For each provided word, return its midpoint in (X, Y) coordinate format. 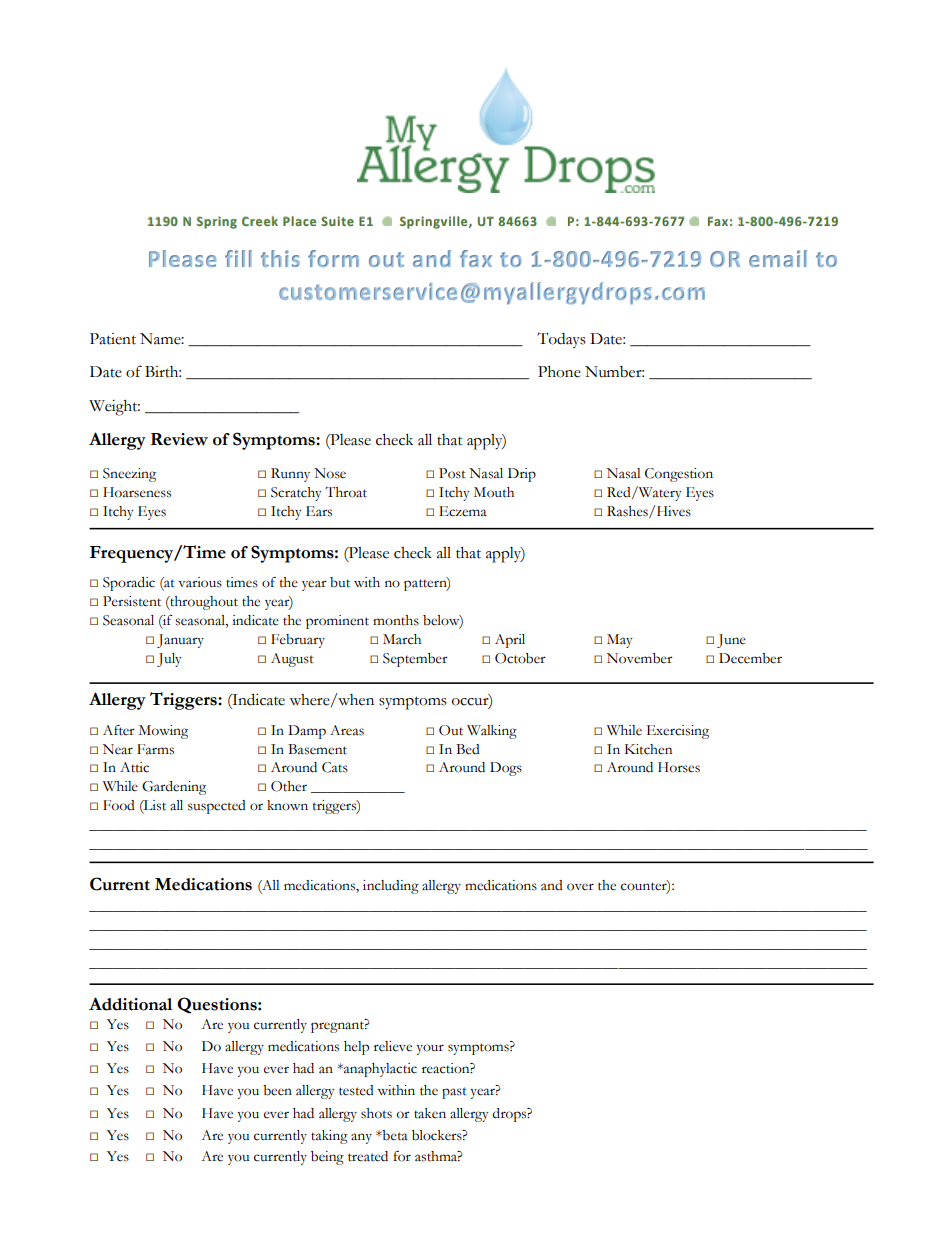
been (277, 1090)
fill (238, 258)
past (454, 1093)
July (169, 660)
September (415, 660)
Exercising (678, 732)
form (333, 258)
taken (430, 1113)
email (778, 258)
